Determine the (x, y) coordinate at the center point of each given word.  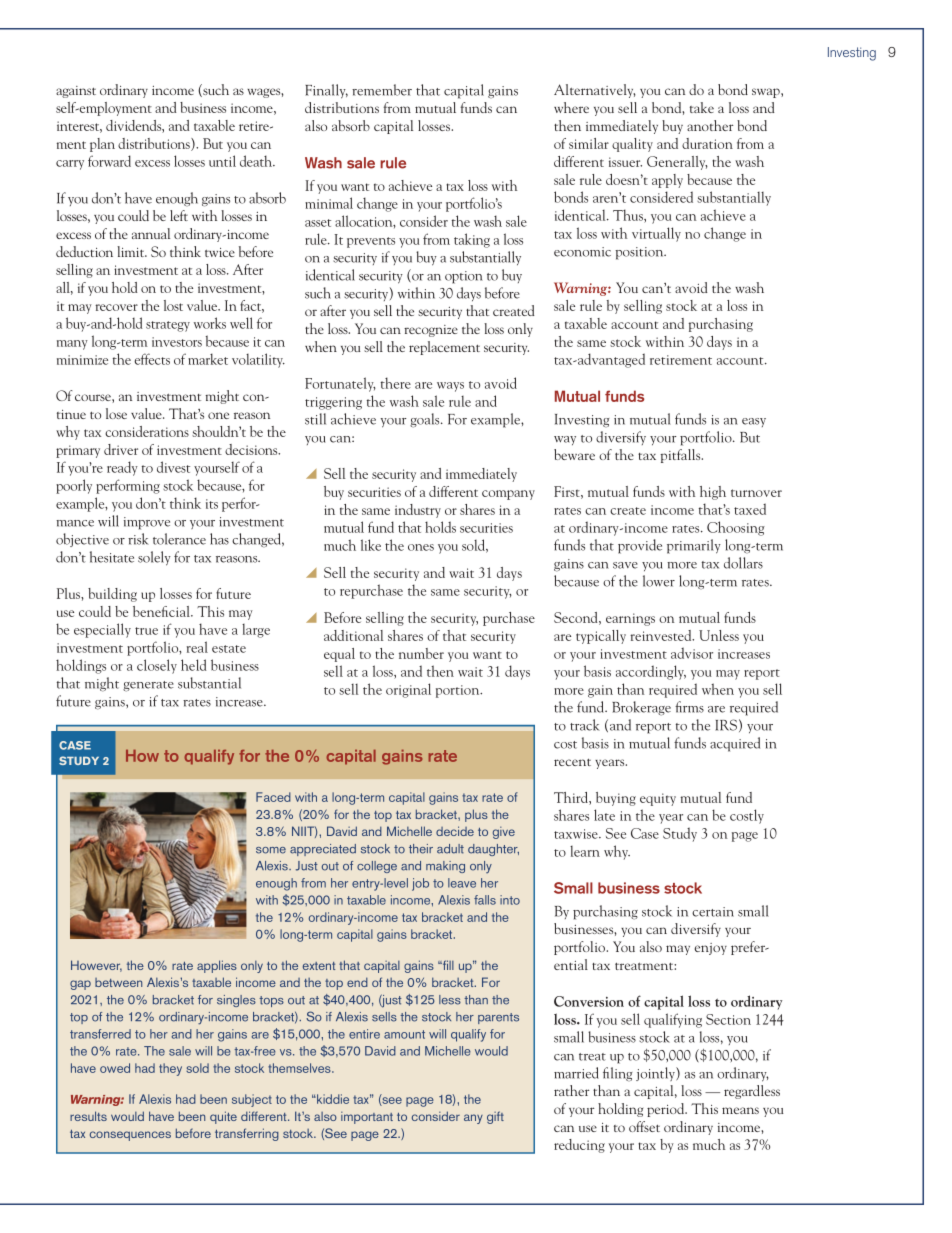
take (702, 107)
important (367, 1118)
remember (382, 90)
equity (658, 799)
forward (109, 161)
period (667, 1110)
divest (173, 467)
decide (455, 831)
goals (426, 420)
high (713, 493)
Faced (273, 797)
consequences (130, 1136)
